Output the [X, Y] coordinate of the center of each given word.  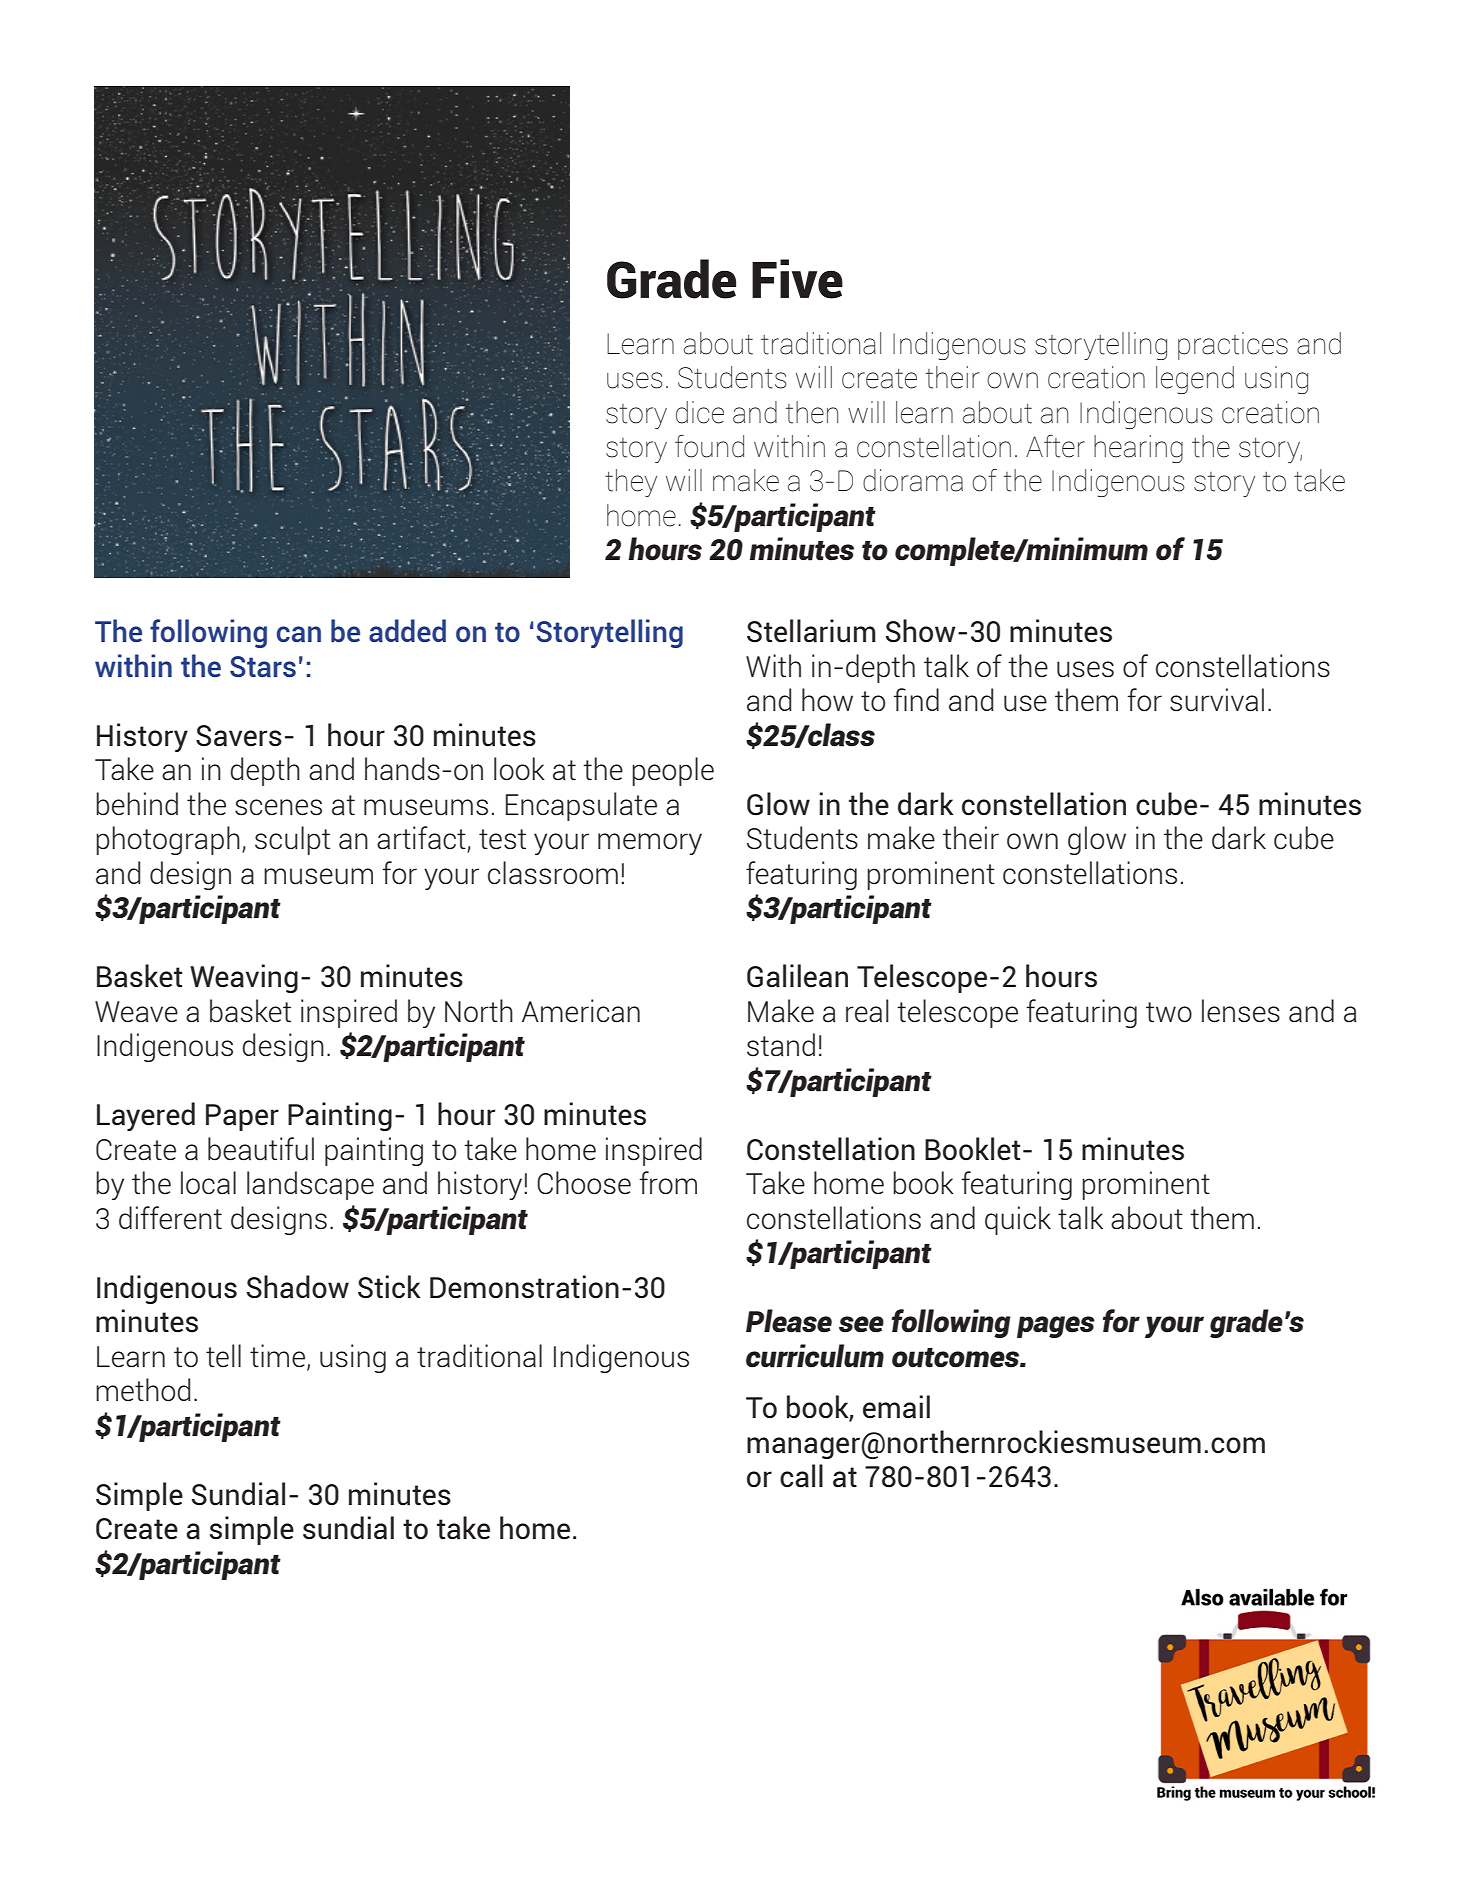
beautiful [261, 1149]
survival [1217, 700]
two [1169, 1012]
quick [1018, 1220]
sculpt [292, 840]
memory [650, 844]
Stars [263, 666]
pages [1056, 1327]
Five [797, 279]
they [631, 483]
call [801, 1476]
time [277, 1356]
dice [700, 412]
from [668, 1183]
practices [1233, 346]
